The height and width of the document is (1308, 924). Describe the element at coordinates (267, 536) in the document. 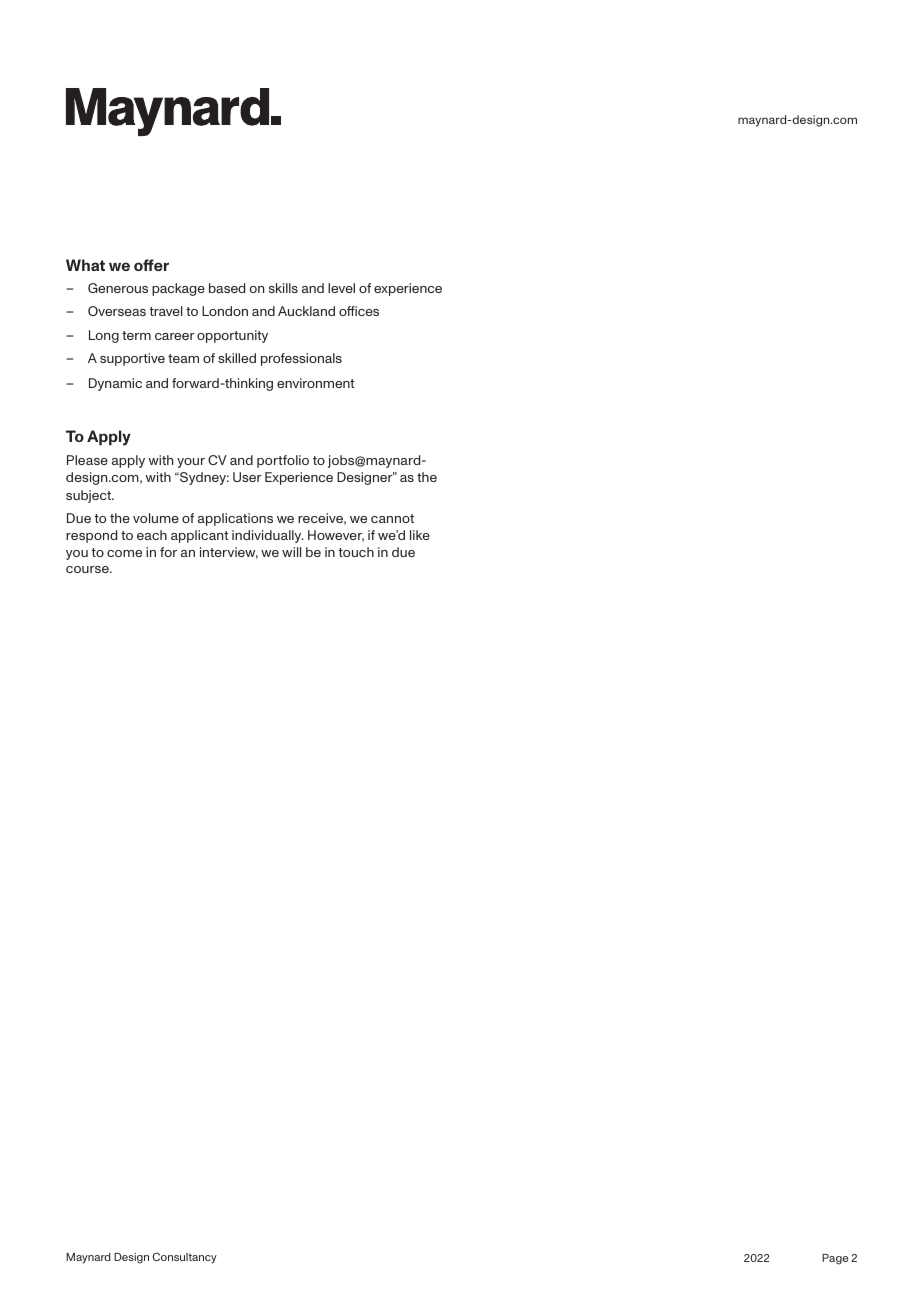

I see `individually` at that location.
